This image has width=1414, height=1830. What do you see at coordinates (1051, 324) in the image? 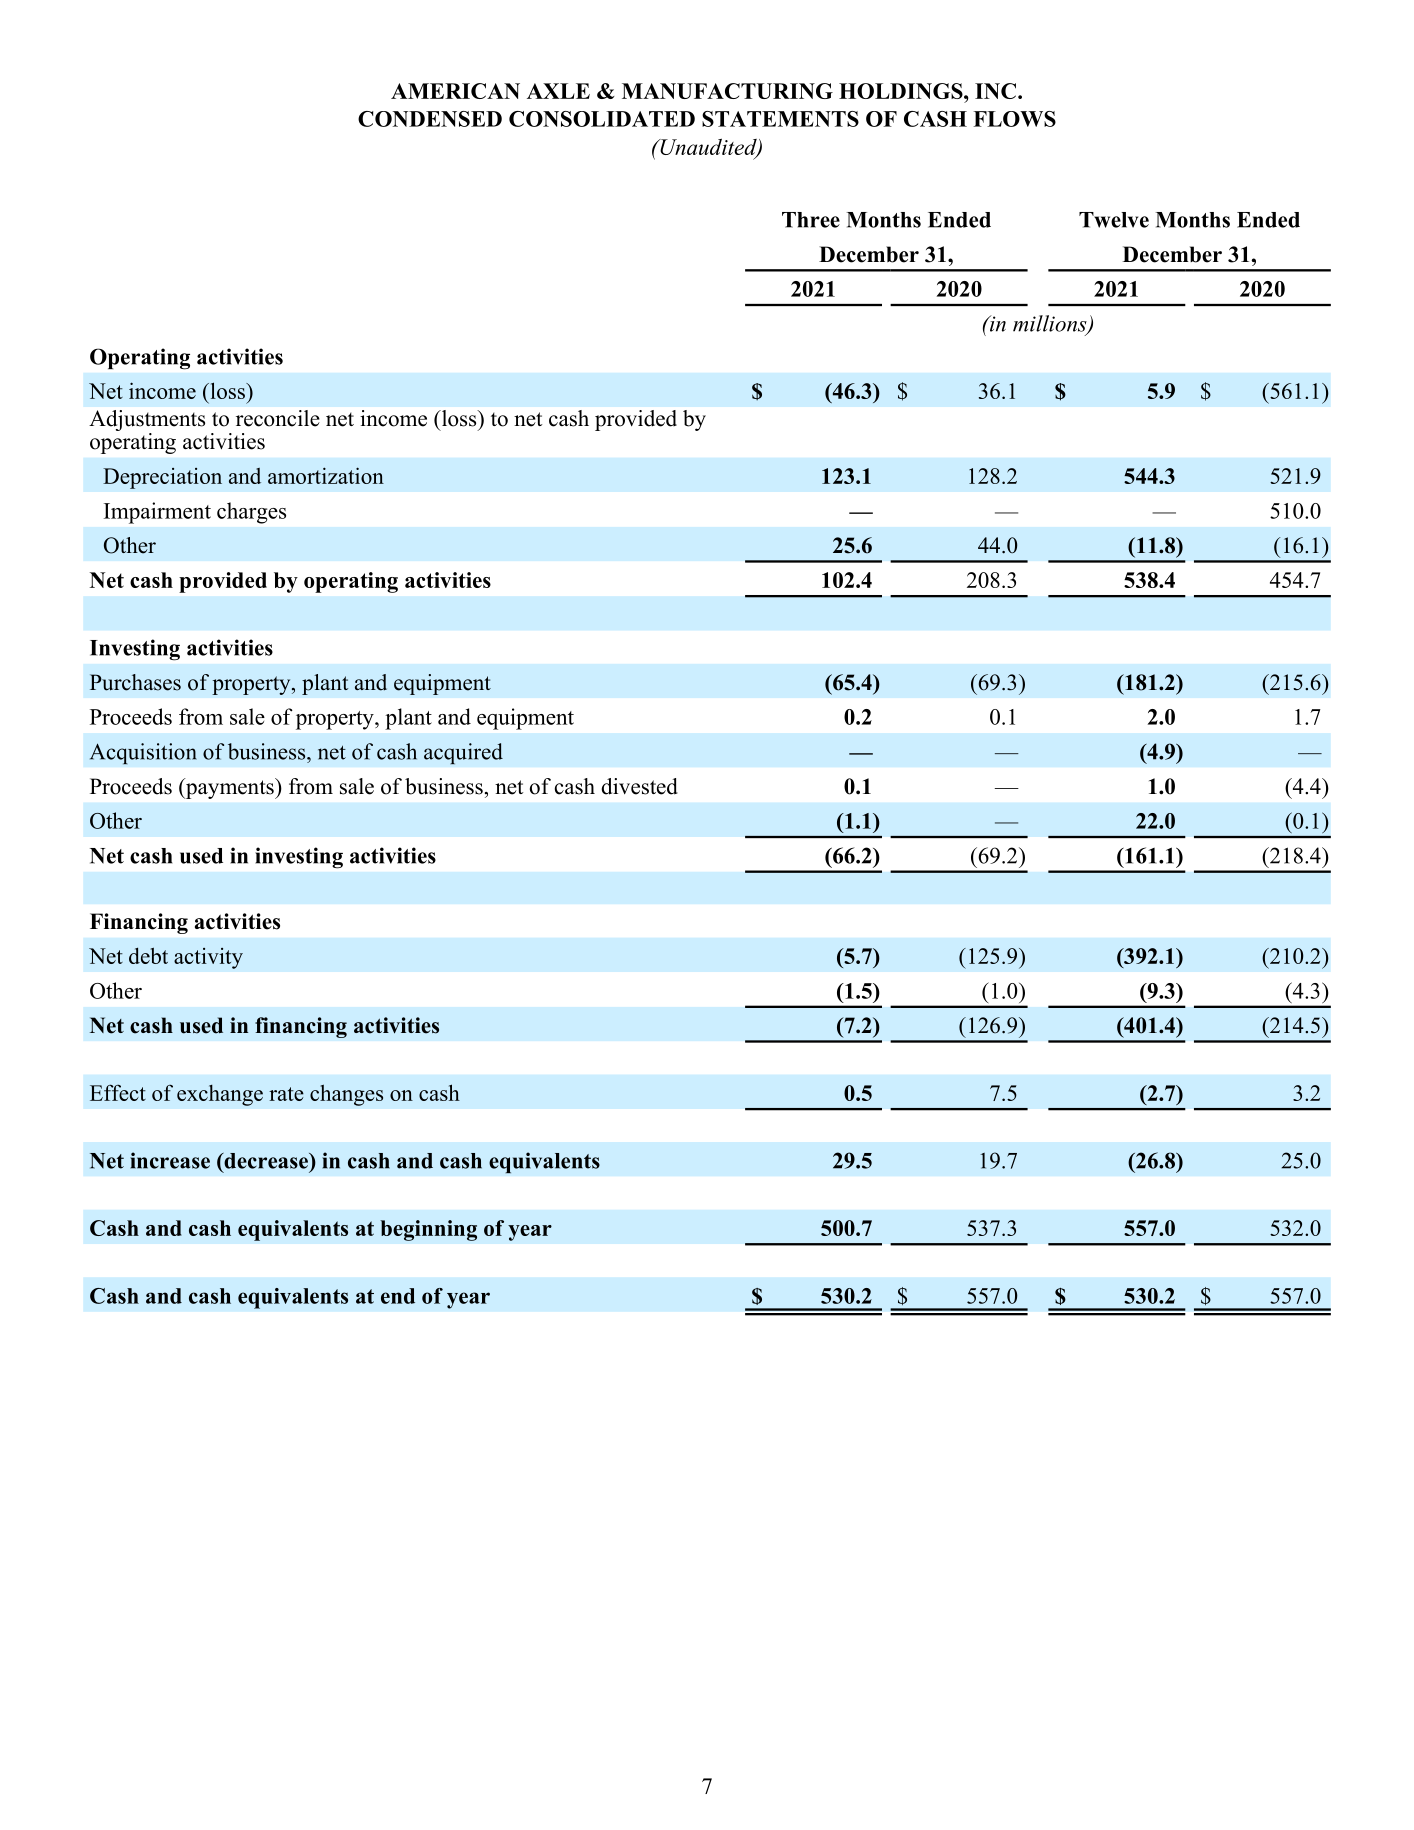
I see `millions` at bounding box center [1051, 324].
